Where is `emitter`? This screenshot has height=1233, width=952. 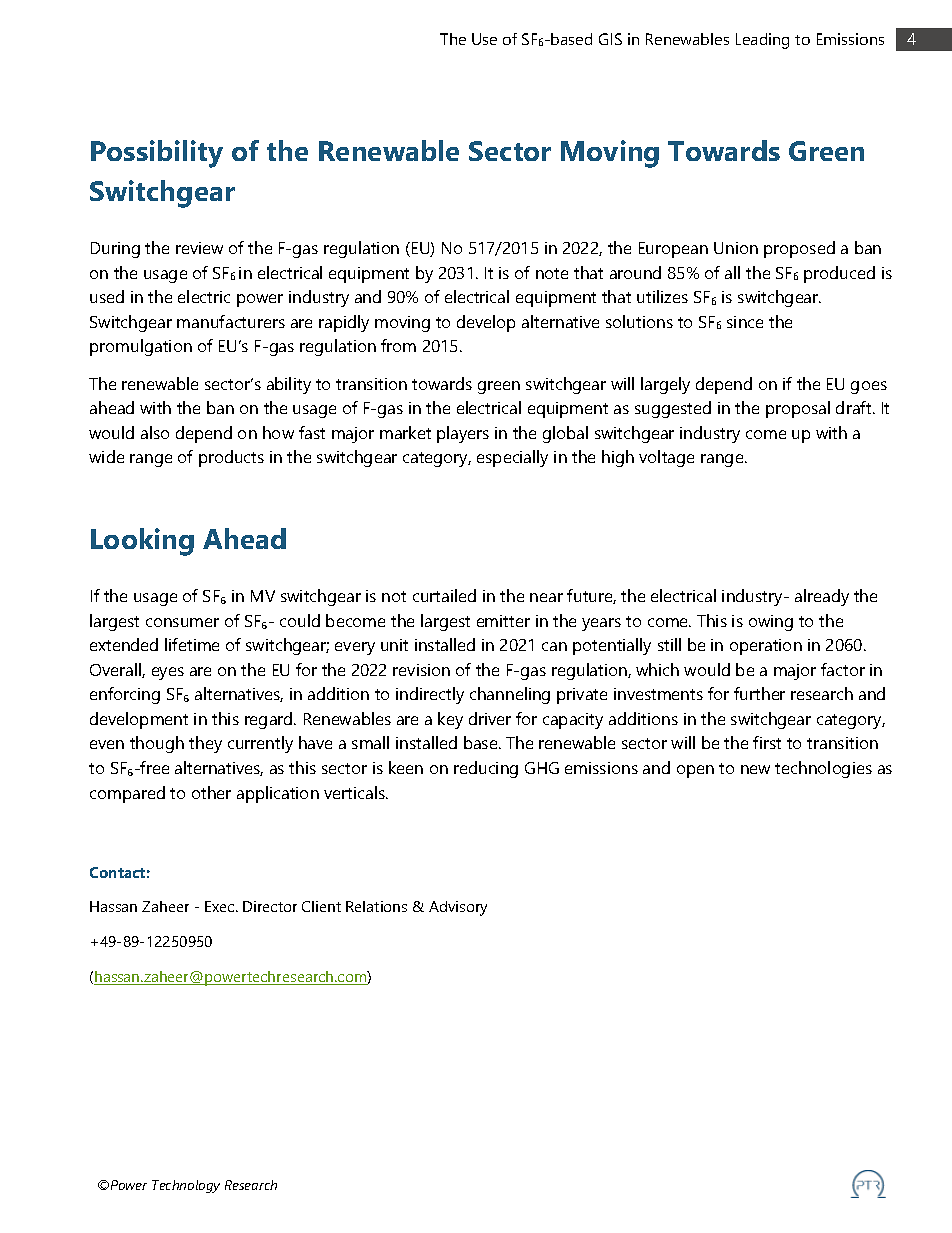
emitter is located at coordinates (503, 621).
